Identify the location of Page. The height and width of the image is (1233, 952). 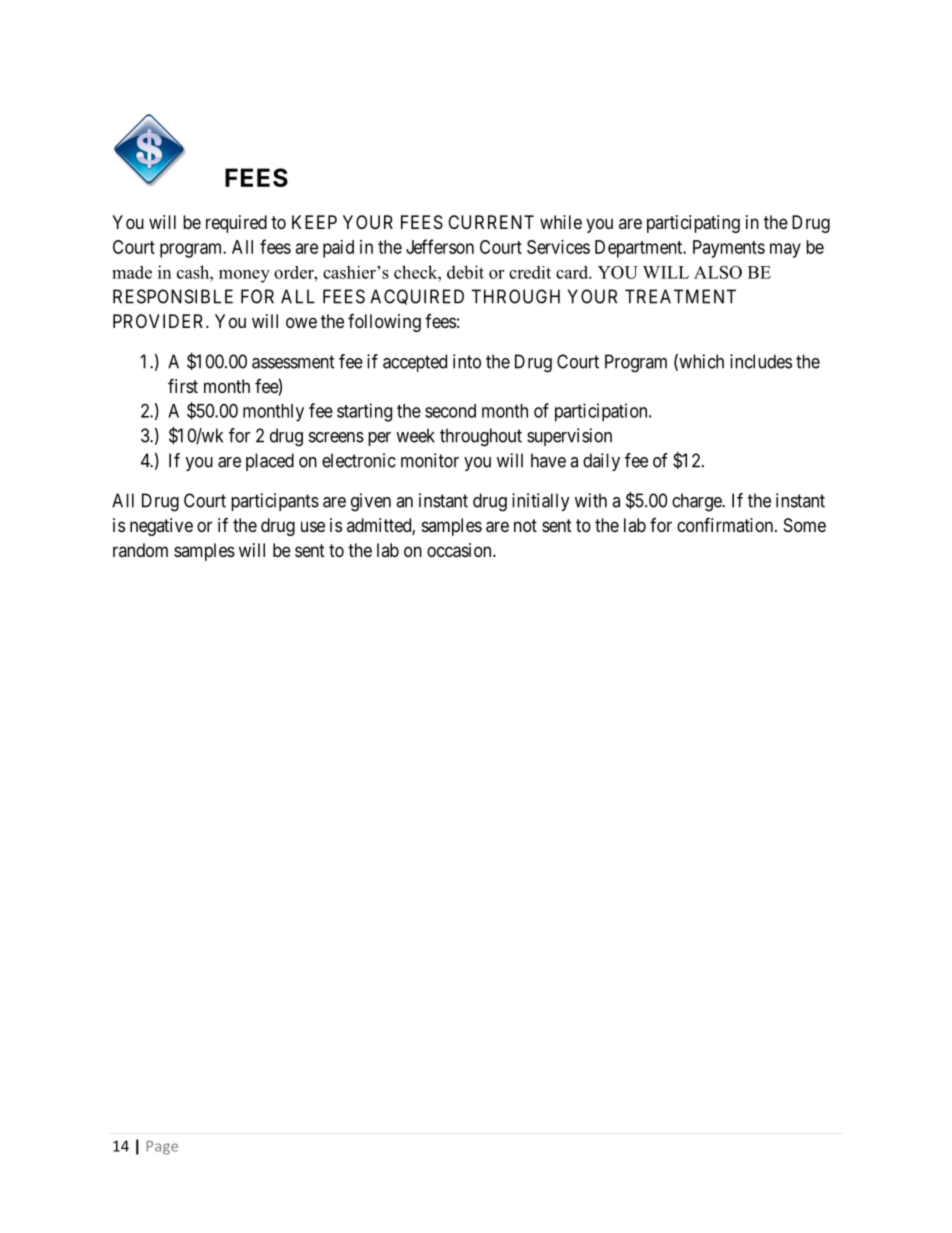
(162, 1148).
